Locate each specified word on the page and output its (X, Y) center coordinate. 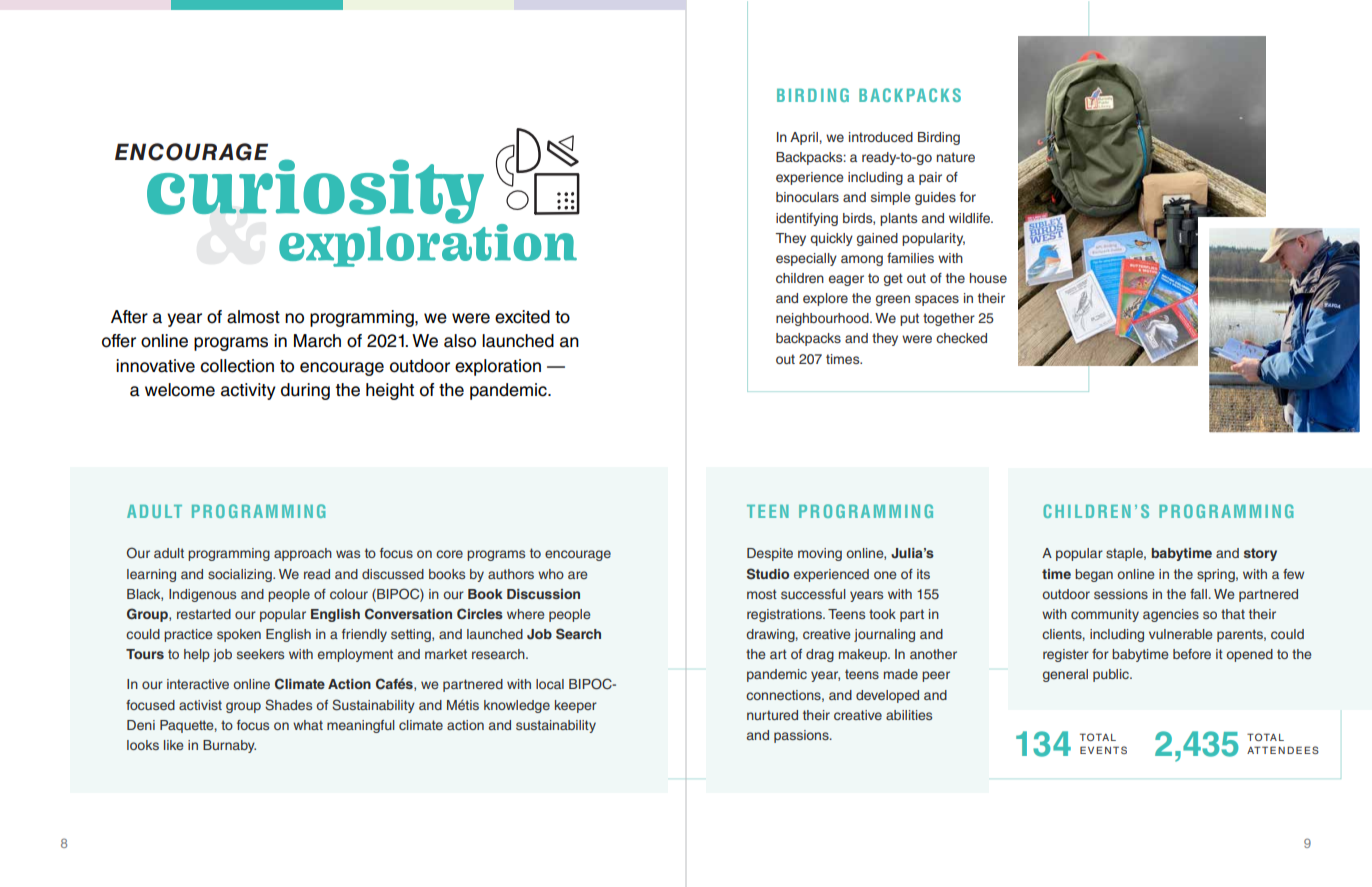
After (129, 317)
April (804, 138)
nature (956, 157)
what (308, 725)
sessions (1121, 594)
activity (248, 391)
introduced (881, 137)
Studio (768, 574)
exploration (498, 367)
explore (825, 299)
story (1260, 554)
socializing (241, 575)
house (988, 278)
